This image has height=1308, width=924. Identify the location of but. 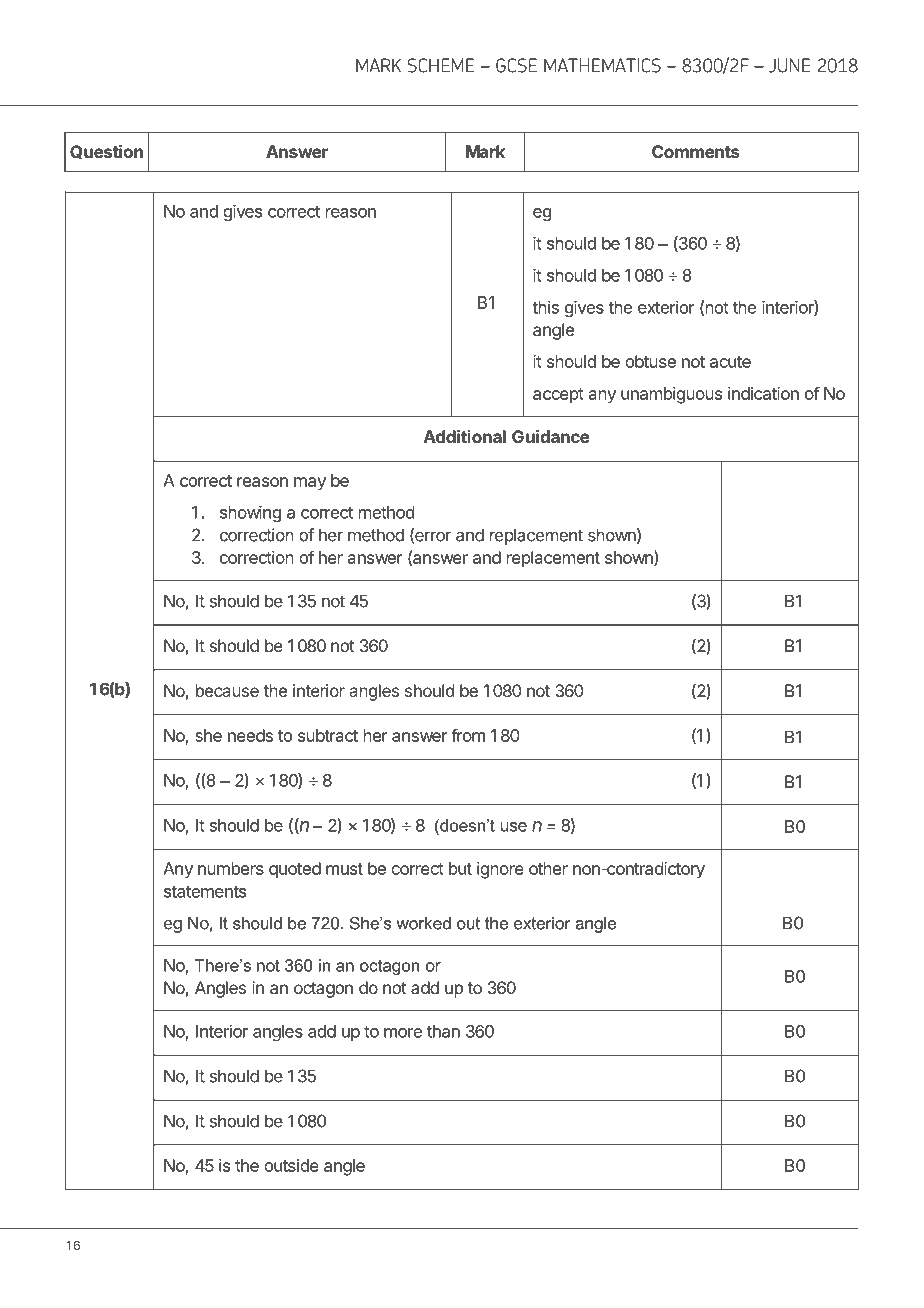
(460, 868).
